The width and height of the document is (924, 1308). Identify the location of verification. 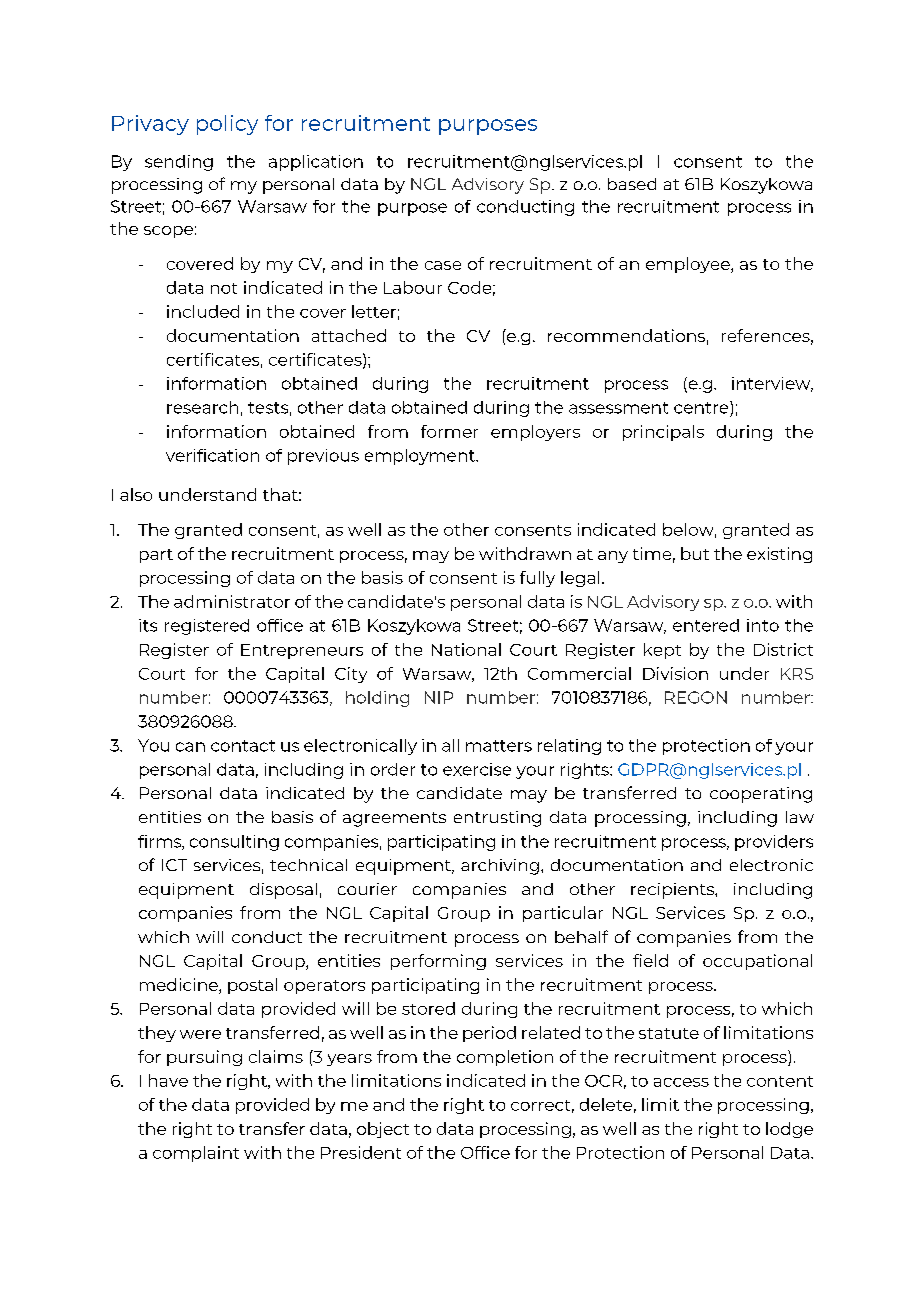
(212, 455).
